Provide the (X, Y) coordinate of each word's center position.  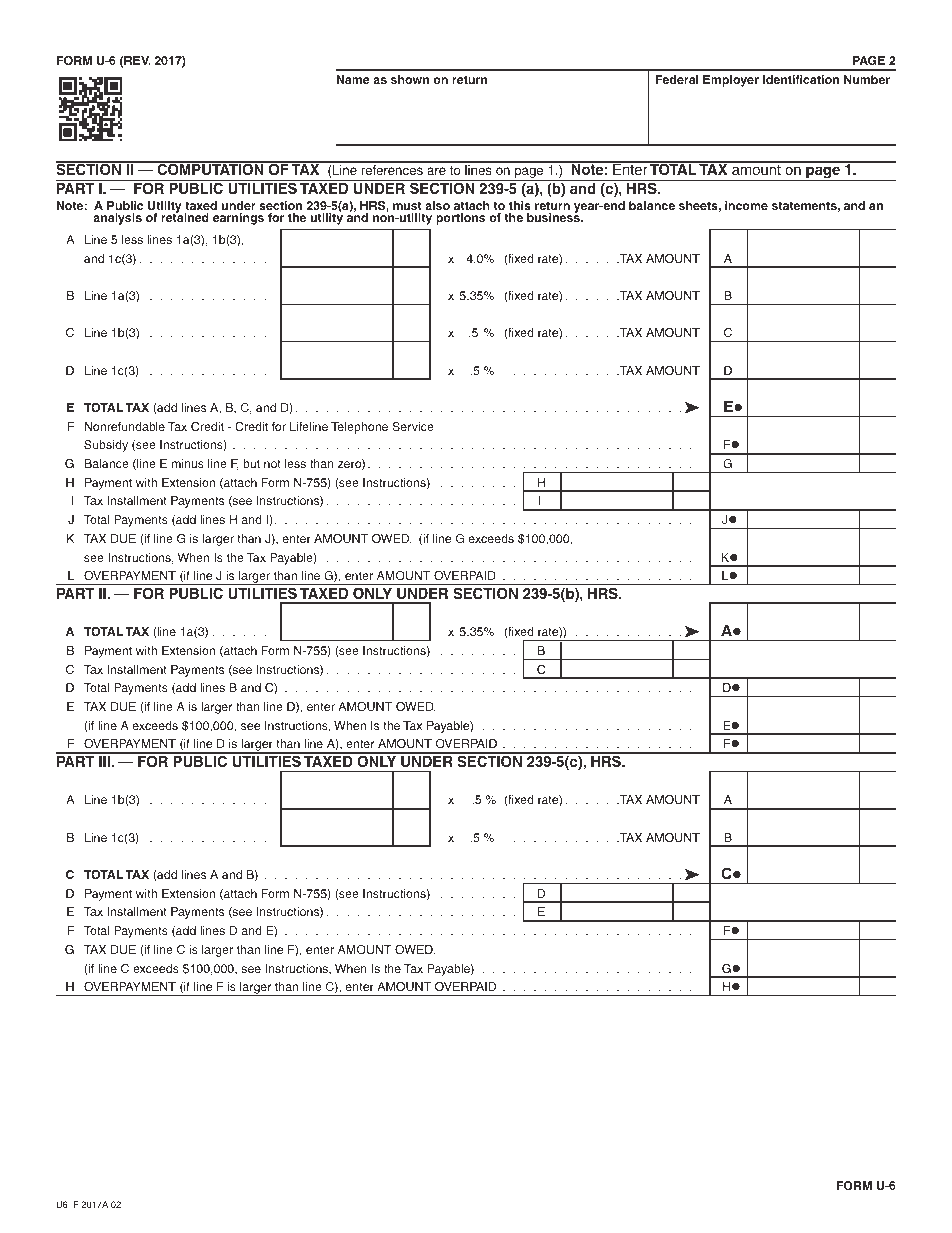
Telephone (359, 428)
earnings (238, 219)
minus (188, 463)
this (520, 205)
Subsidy (106, 446)
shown (410, 79)
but (251, 463)
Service (413, 426)
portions (460, 219)
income (746, 205)
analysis (117, 219)
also (437, 205)
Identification (801, 79)
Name (353, 79)
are (436, 171)
